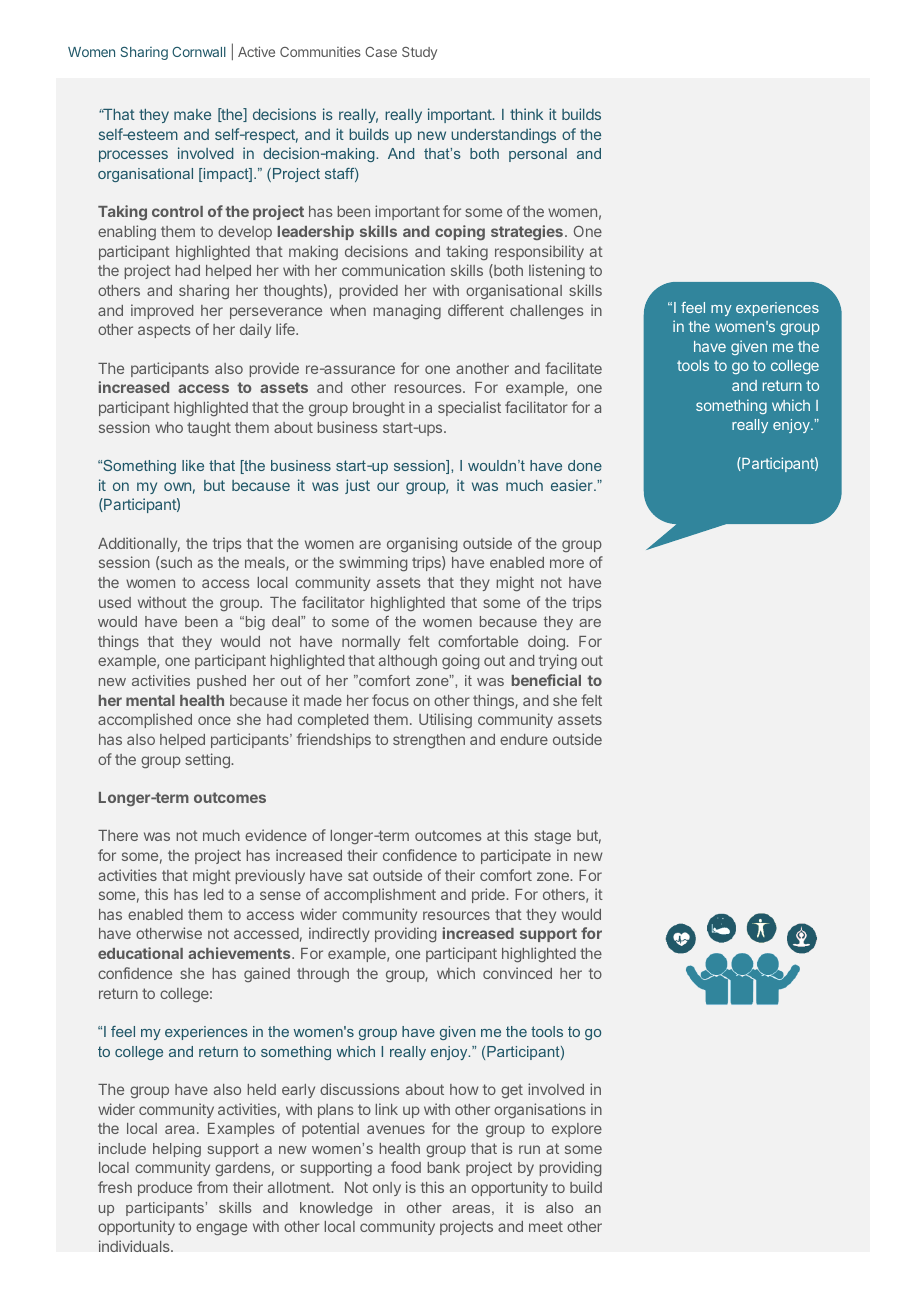 This image has height=1308, width=924. What do you see at coordinates (323, 975) in the image?
I see `through` at bounding box center [323, 975].
